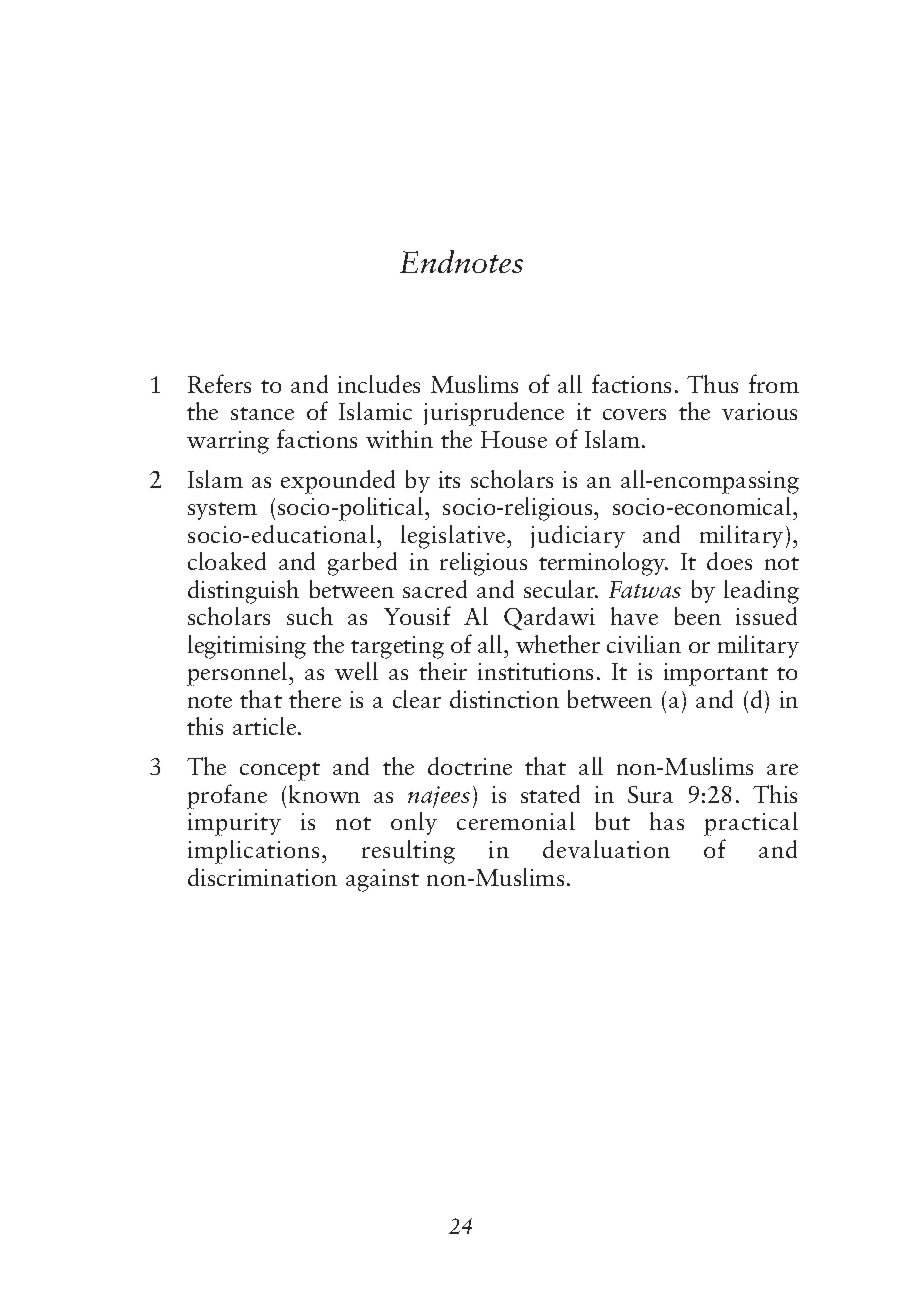 This page has width=924, height=1311. What do you see at coordinates (315, 699) in the page?
I see `there` at bounding box center [315, 699].
